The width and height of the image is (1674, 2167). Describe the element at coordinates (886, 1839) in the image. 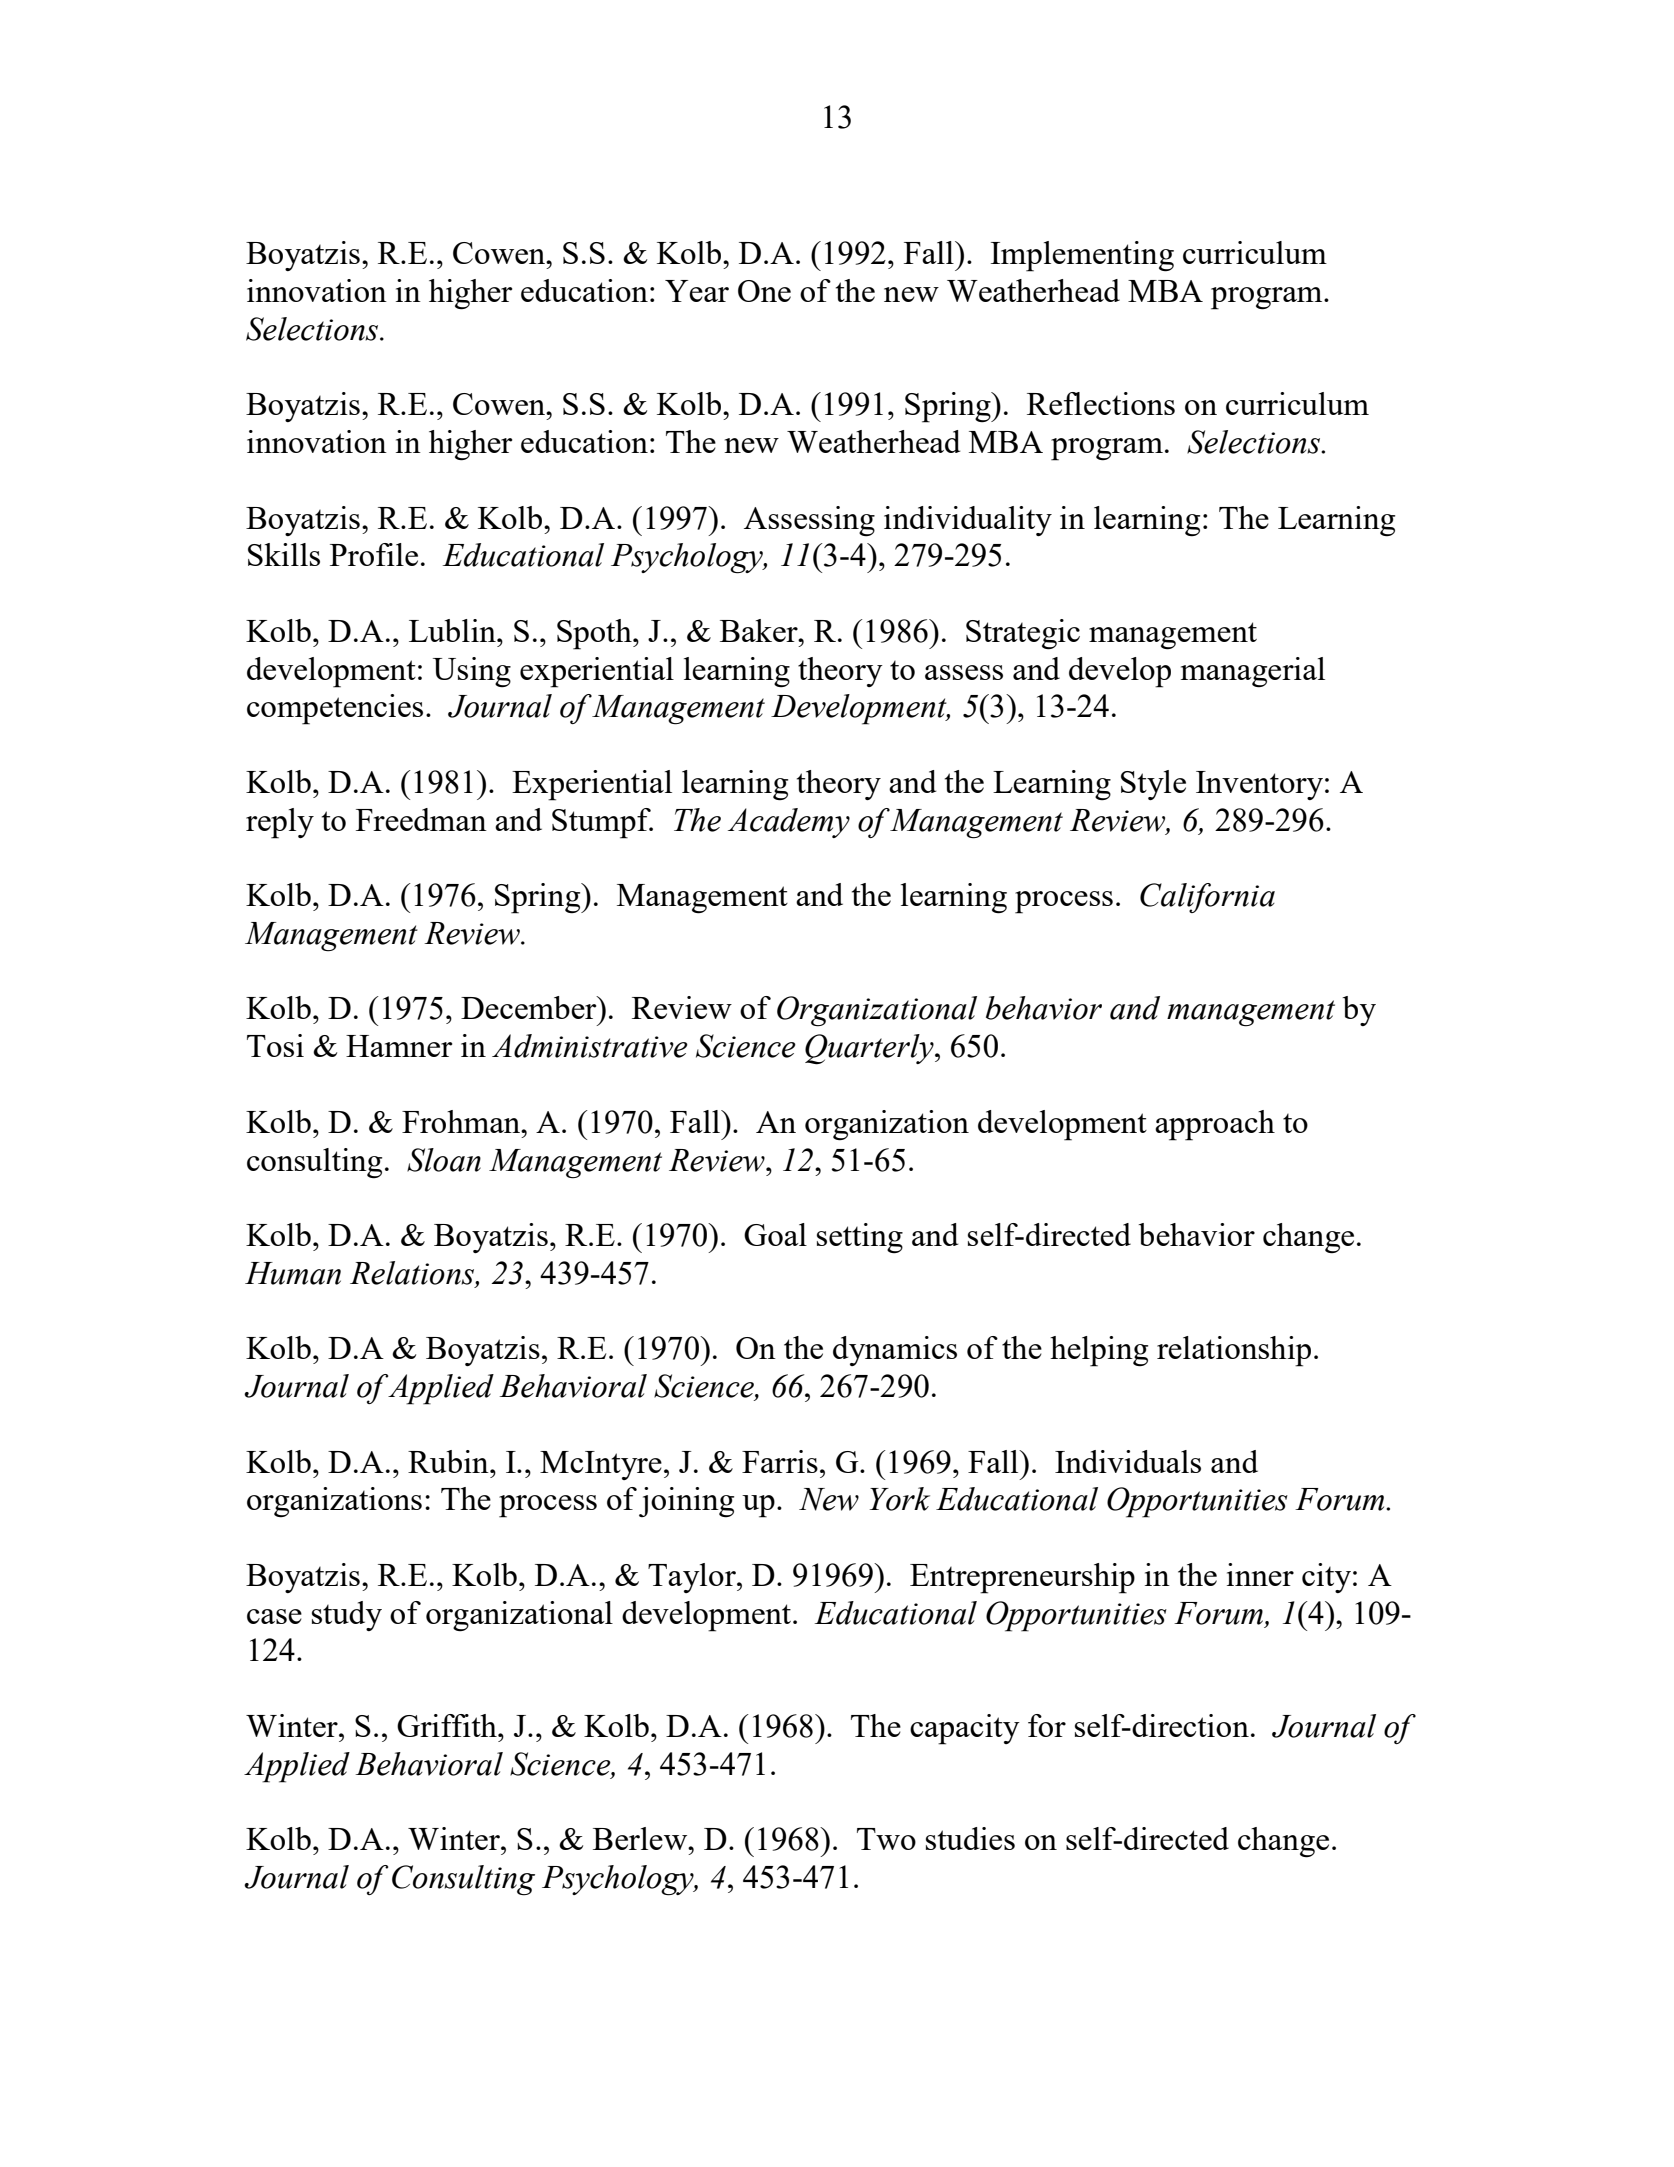

I see `Two` at that location.
